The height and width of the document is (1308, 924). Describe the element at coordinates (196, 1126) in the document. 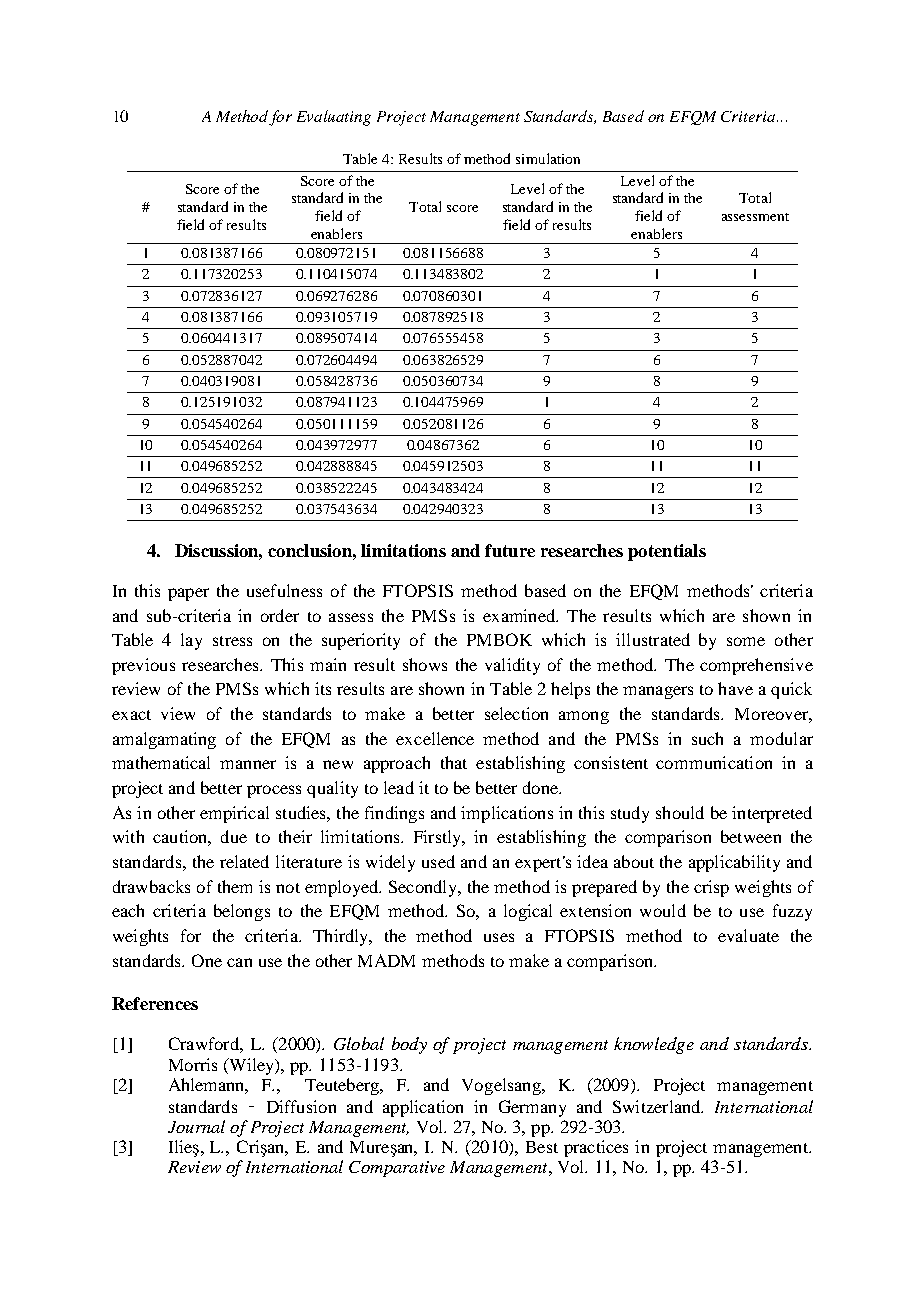

I see `Journal` at that location.
